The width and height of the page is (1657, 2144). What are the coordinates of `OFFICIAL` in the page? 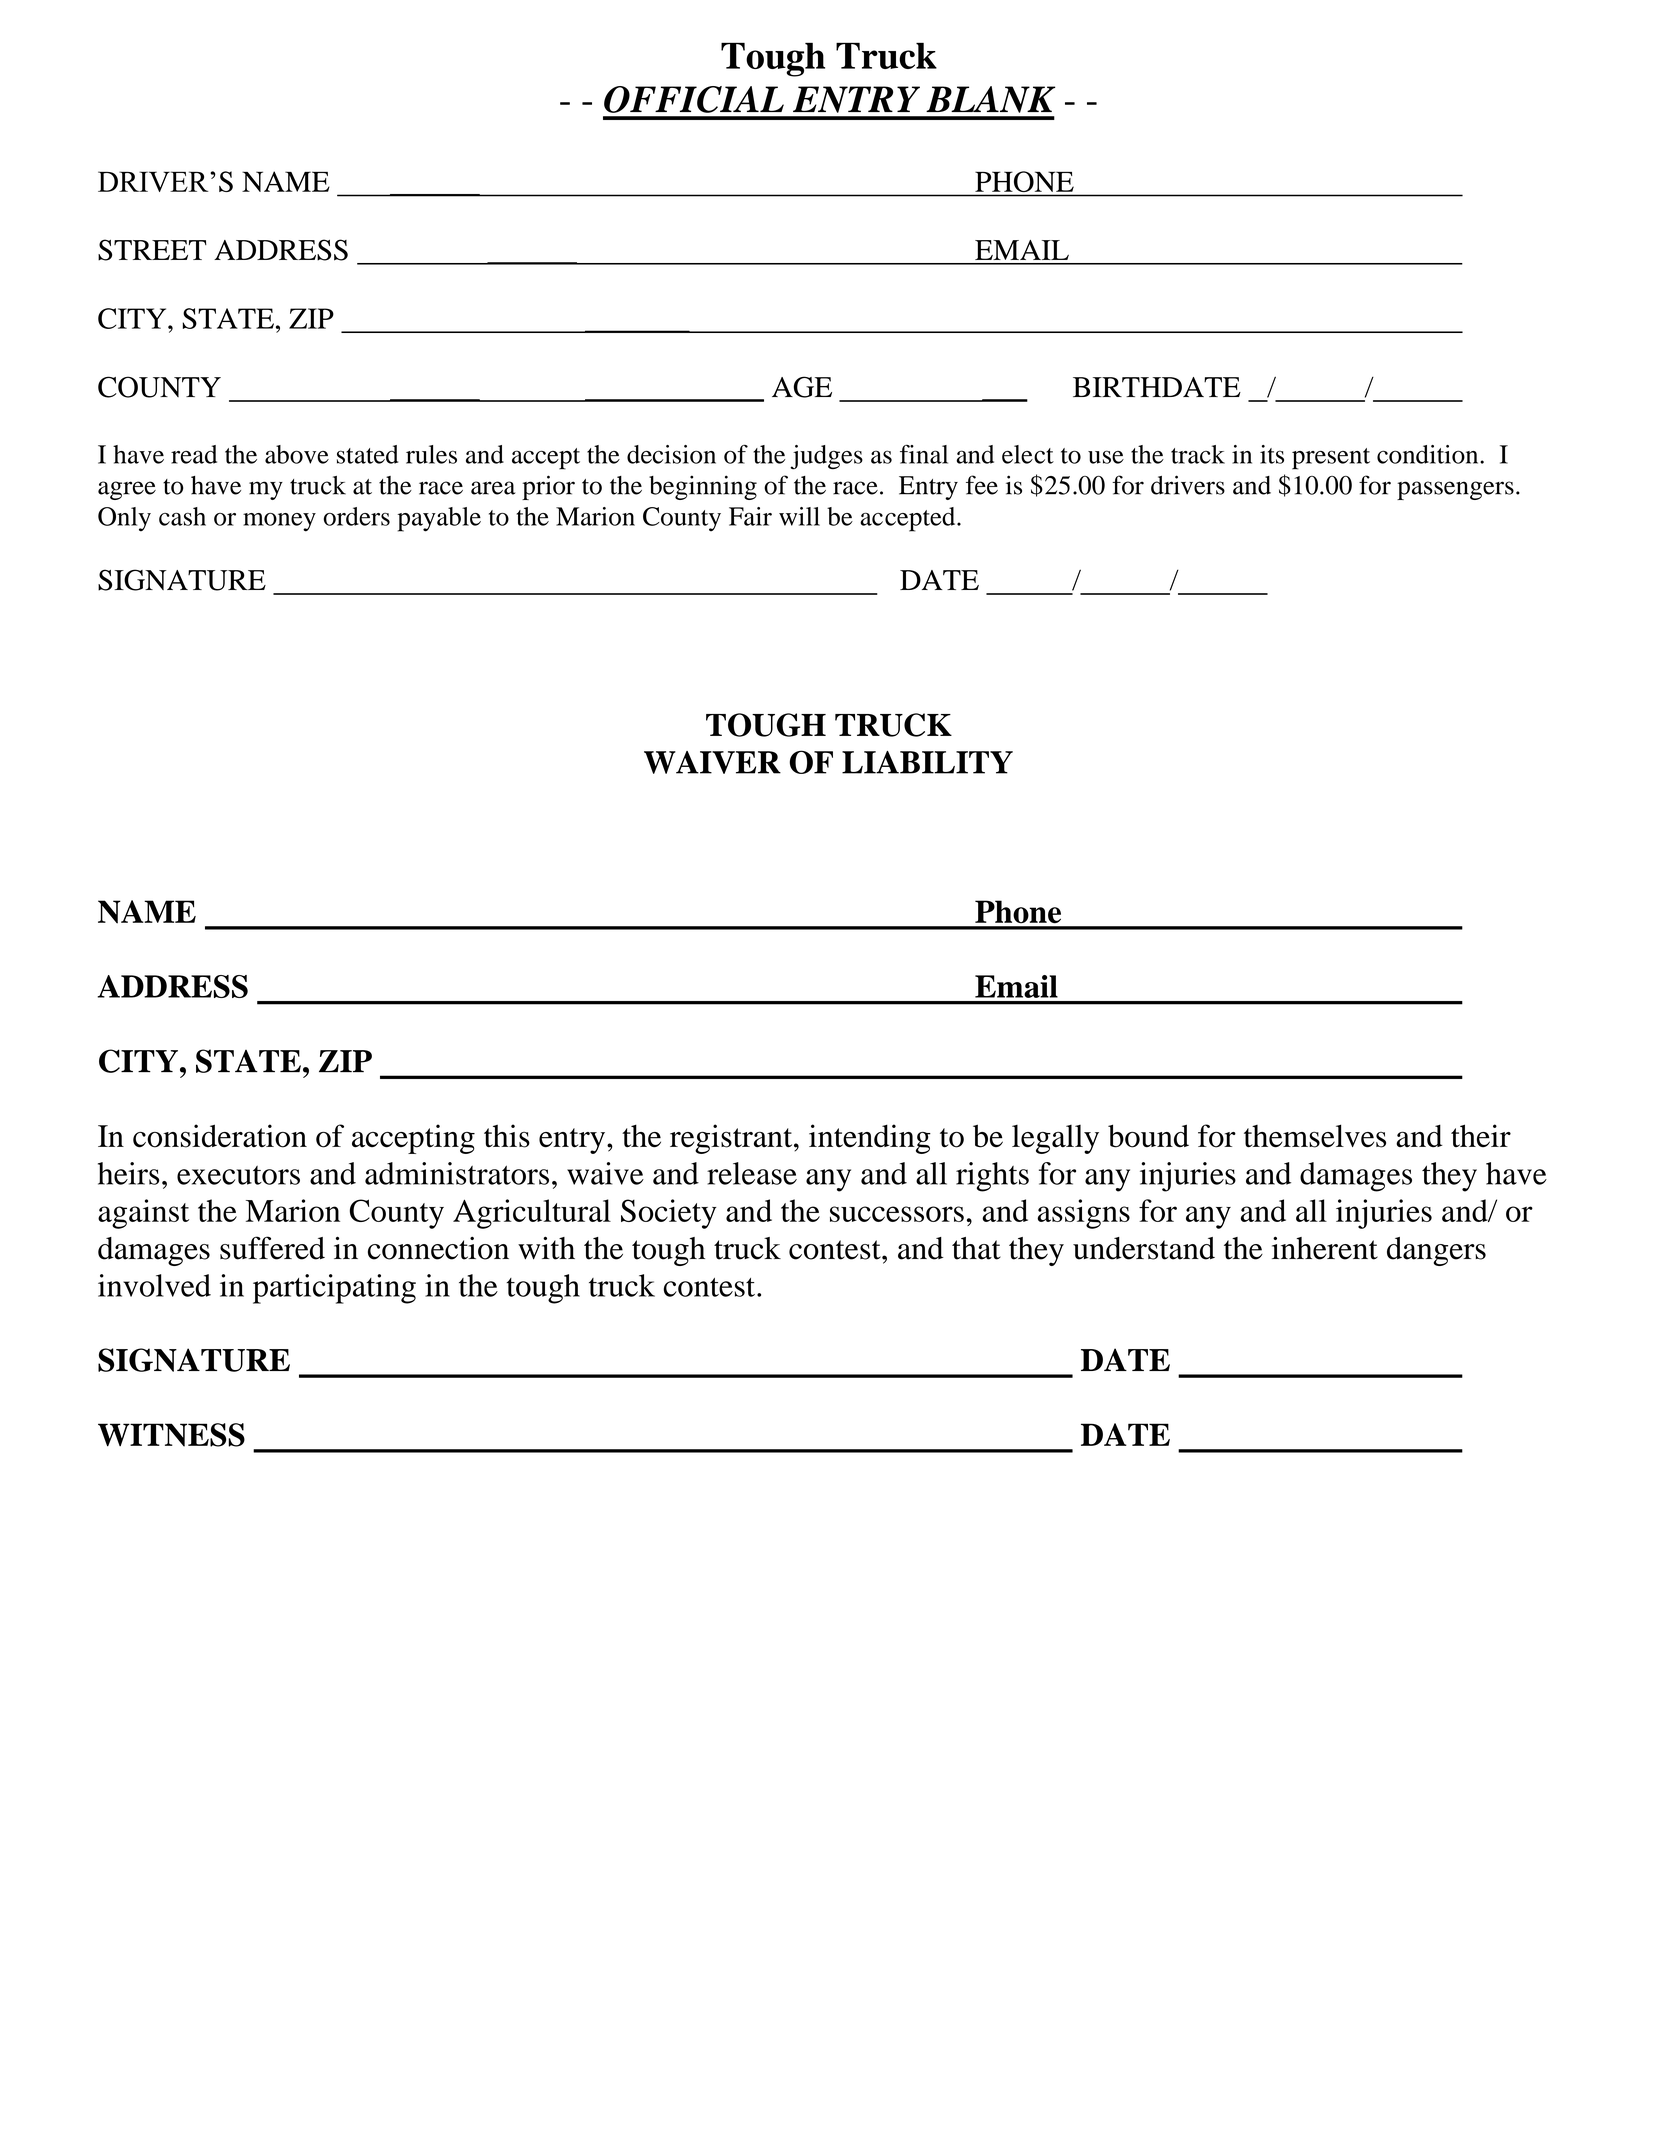 It's located at (694, 99).
